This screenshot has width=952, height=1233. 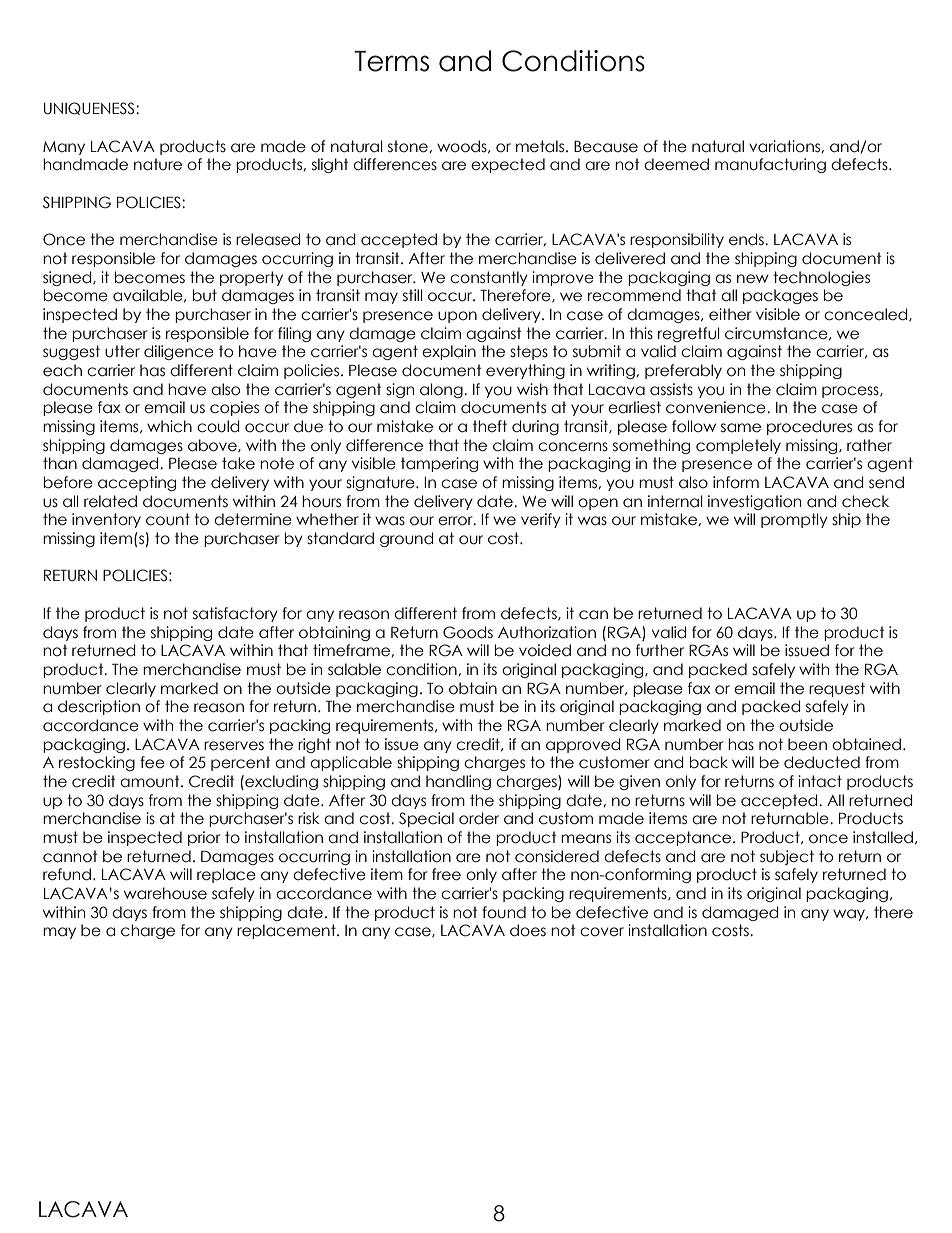 I want to click on Terms, so click(x=391, y=61).
